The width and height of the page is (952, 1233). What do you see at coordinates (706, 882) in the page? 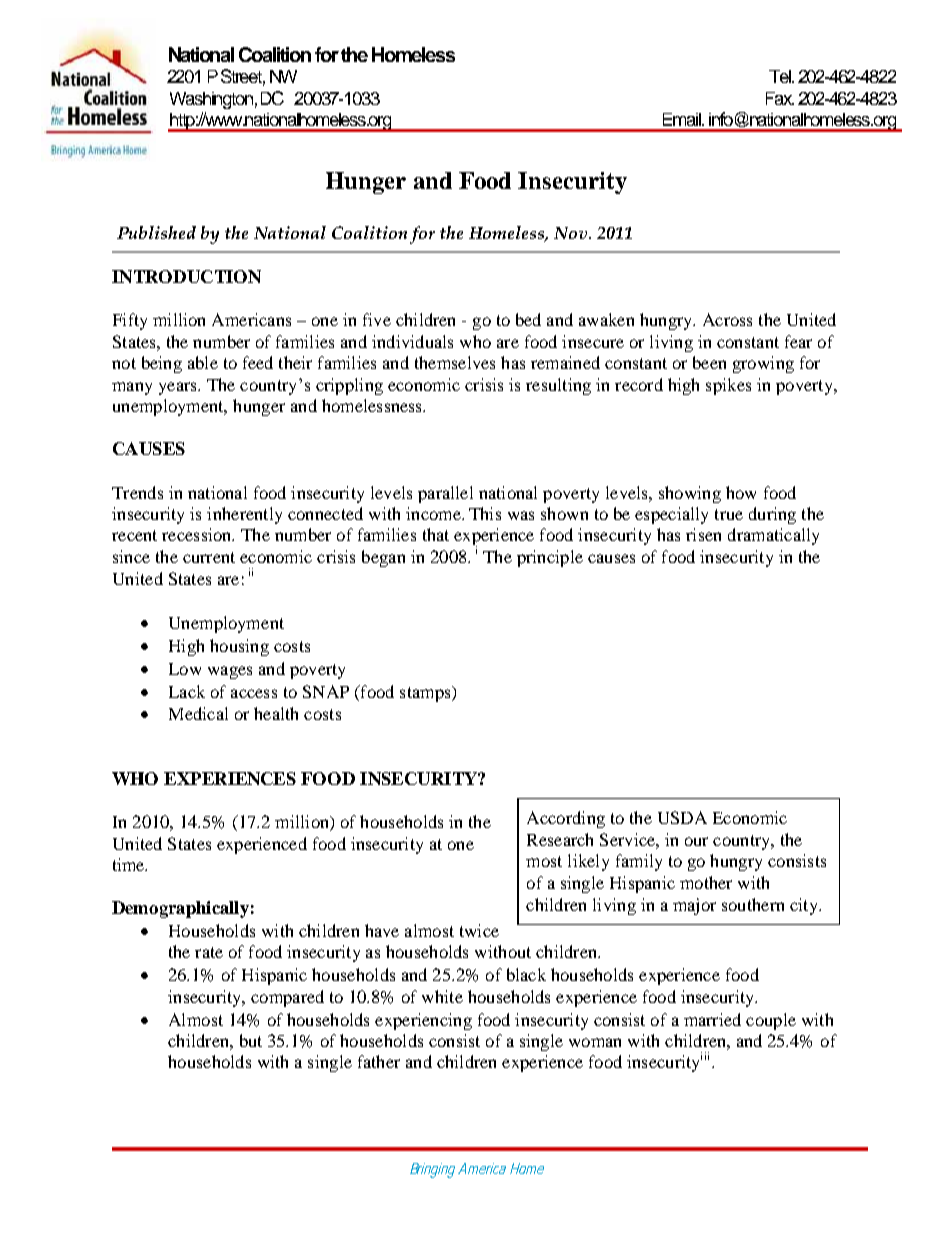
I see `mother` at bounding box center [706, 882].
